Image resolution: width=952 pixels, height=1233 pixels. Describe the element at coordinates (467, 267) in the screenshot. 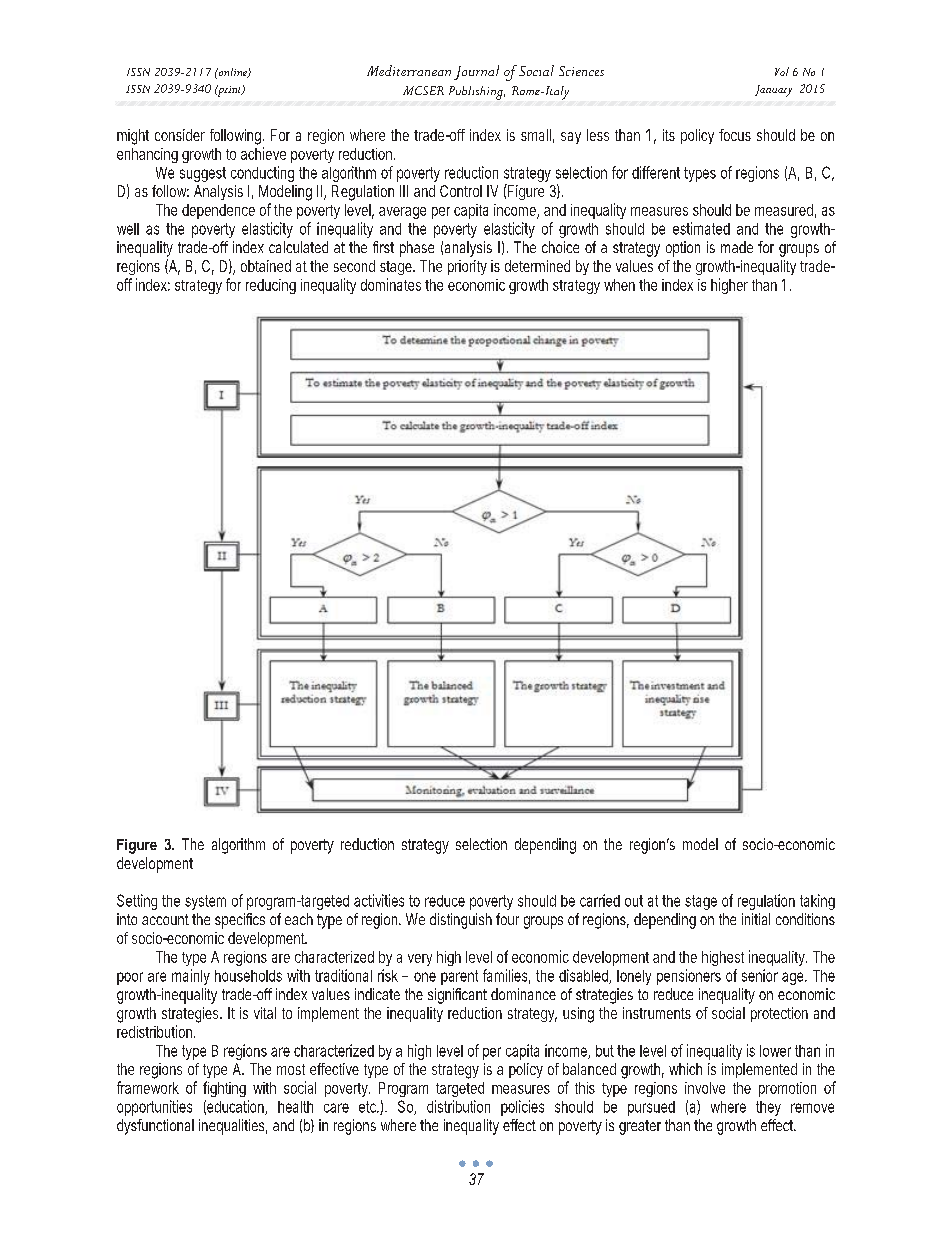

I see `priority` at that location.
